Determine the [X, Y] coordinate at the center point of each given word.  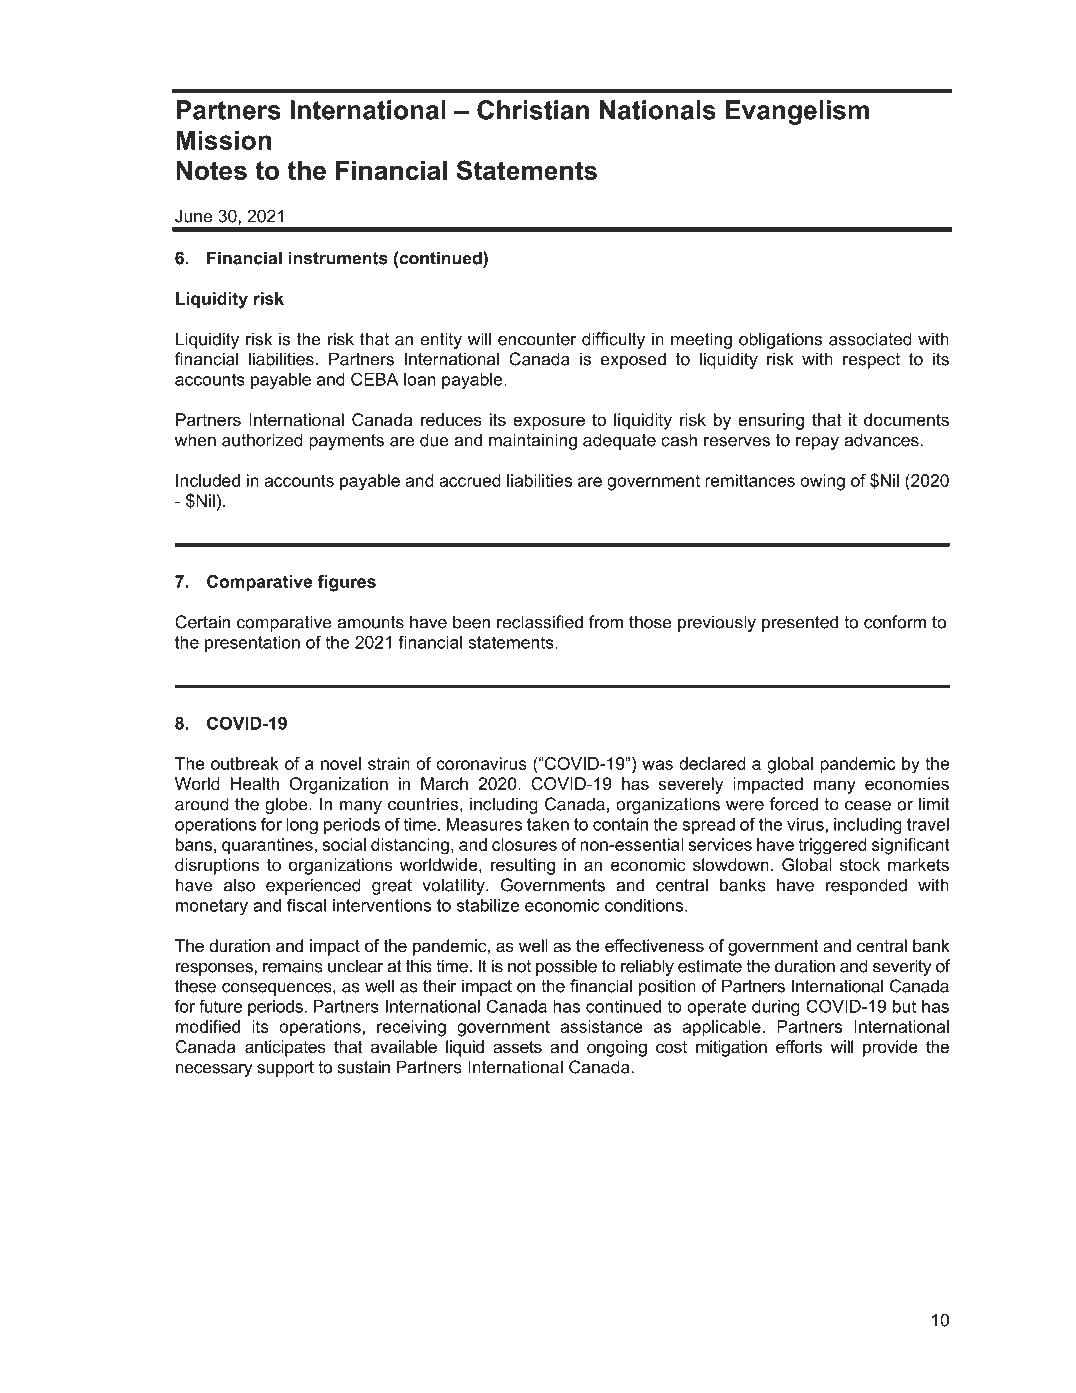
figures [347, 583]
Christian [533, 110]
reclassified [540, 622]
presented [800, 623]
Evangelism [797, 112]
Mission [223, 140]
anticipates [285, 1048]
